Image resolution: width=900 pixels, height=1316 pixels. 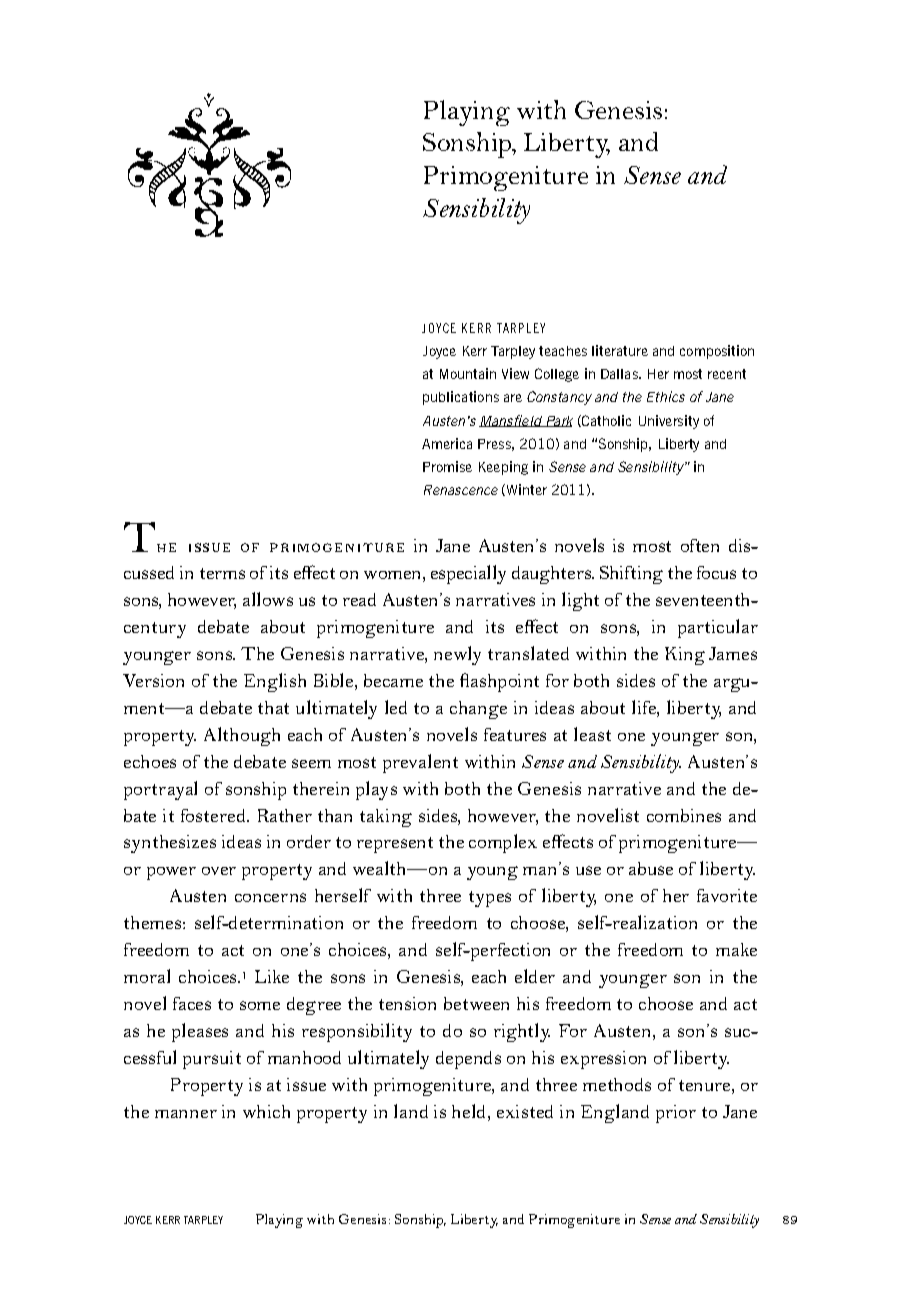 What do you see at coordinates (666, 396) in the page?
I see `Ethics` at bounding box center [666, 396].
